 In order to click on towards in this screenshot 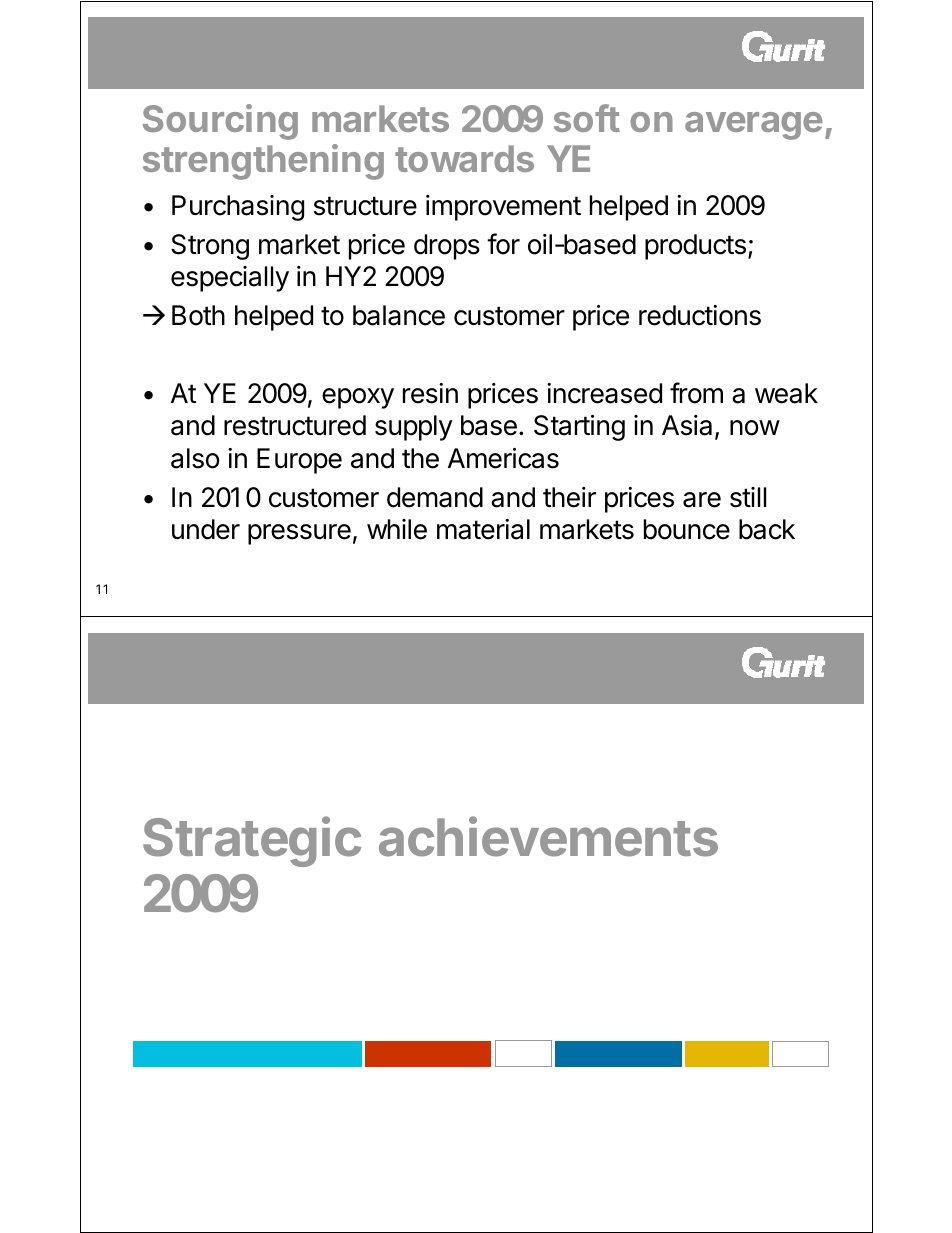, I will do `click(464, 158)`.
